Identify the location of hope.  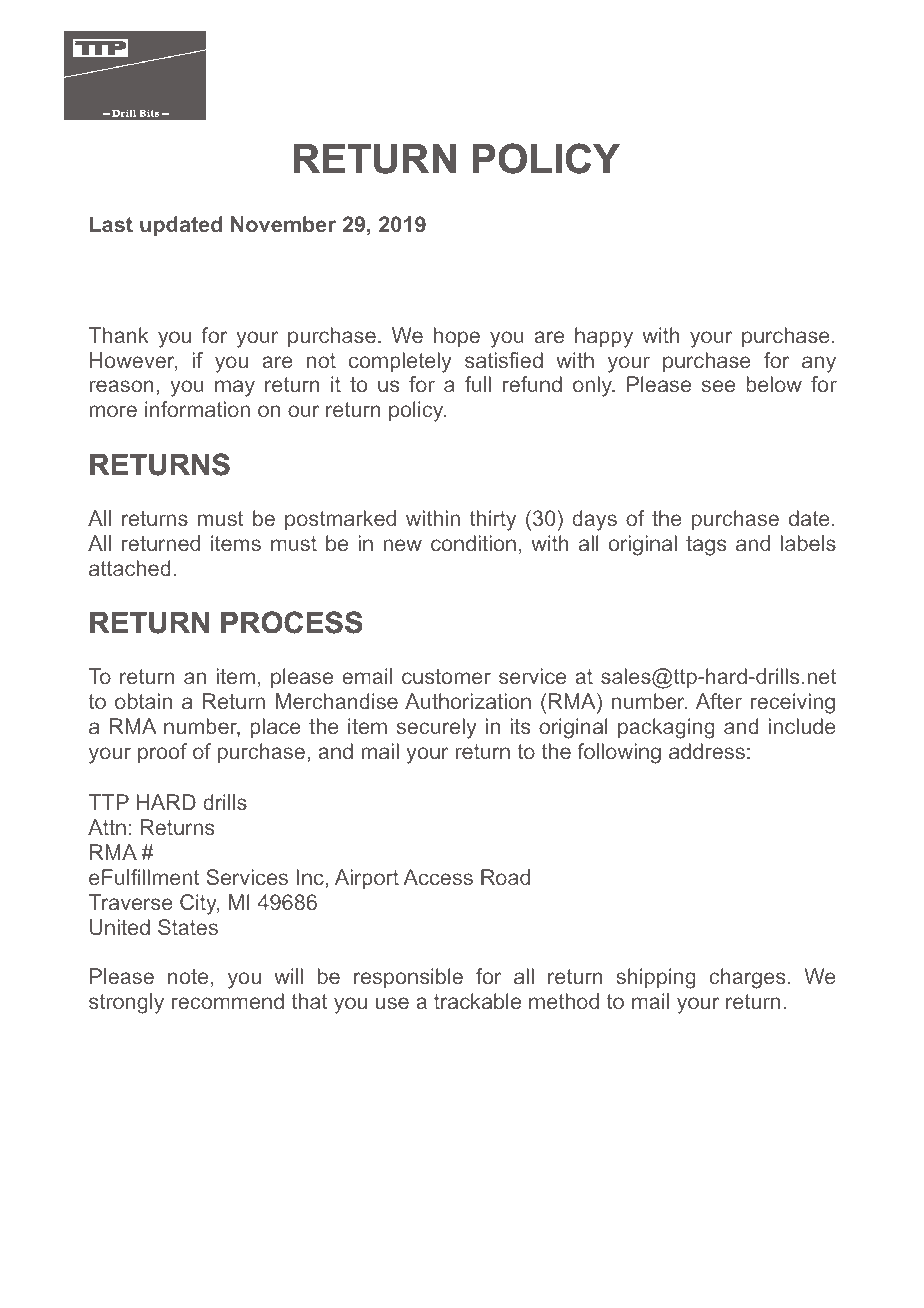
(457, 337).
